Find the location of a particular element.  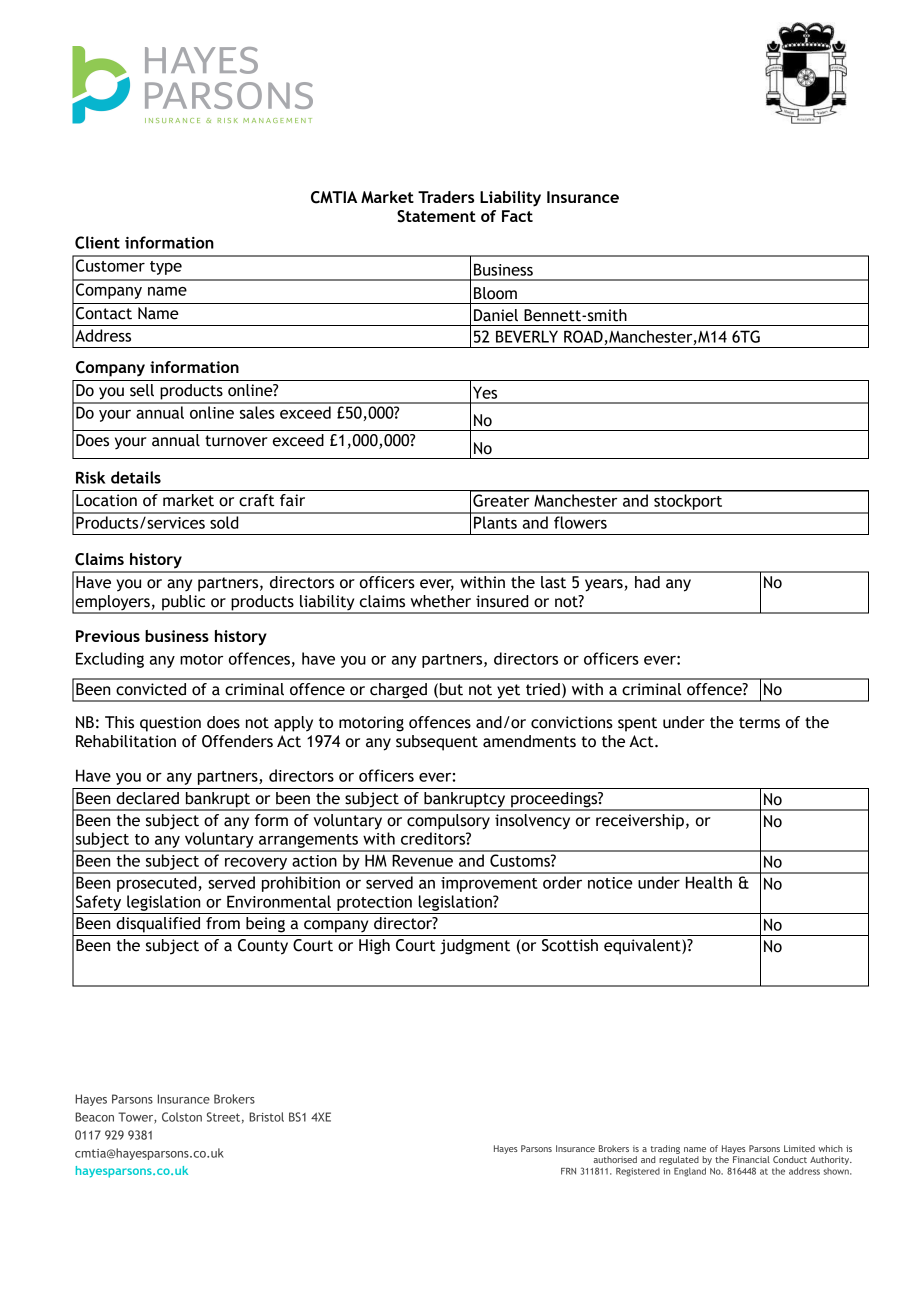

Colston is located at coordinates (182, 1117).
